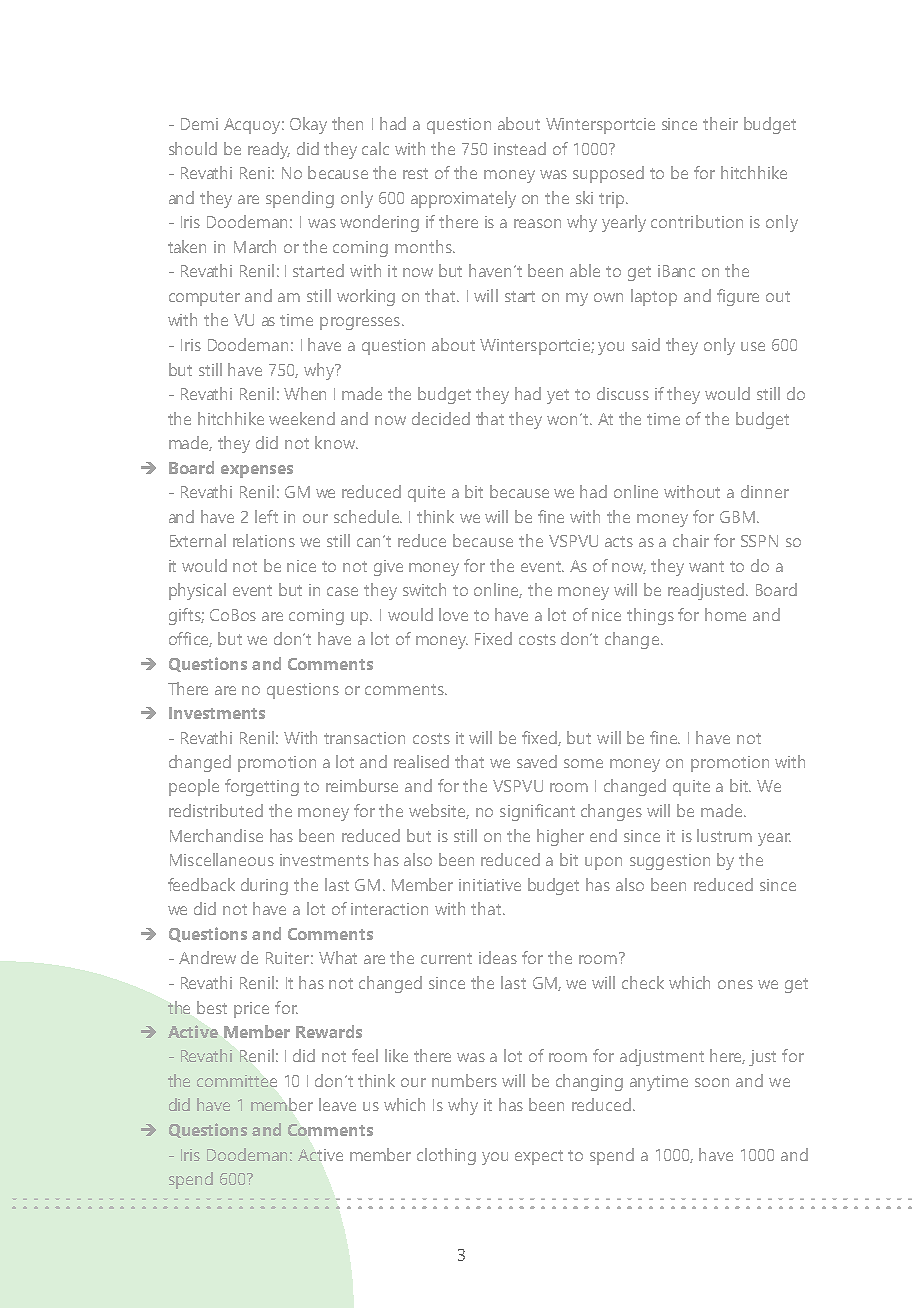  What do you see at coordinates (712, 1082) in the document?
I see `soon` at bounding box center [712, 1082].
